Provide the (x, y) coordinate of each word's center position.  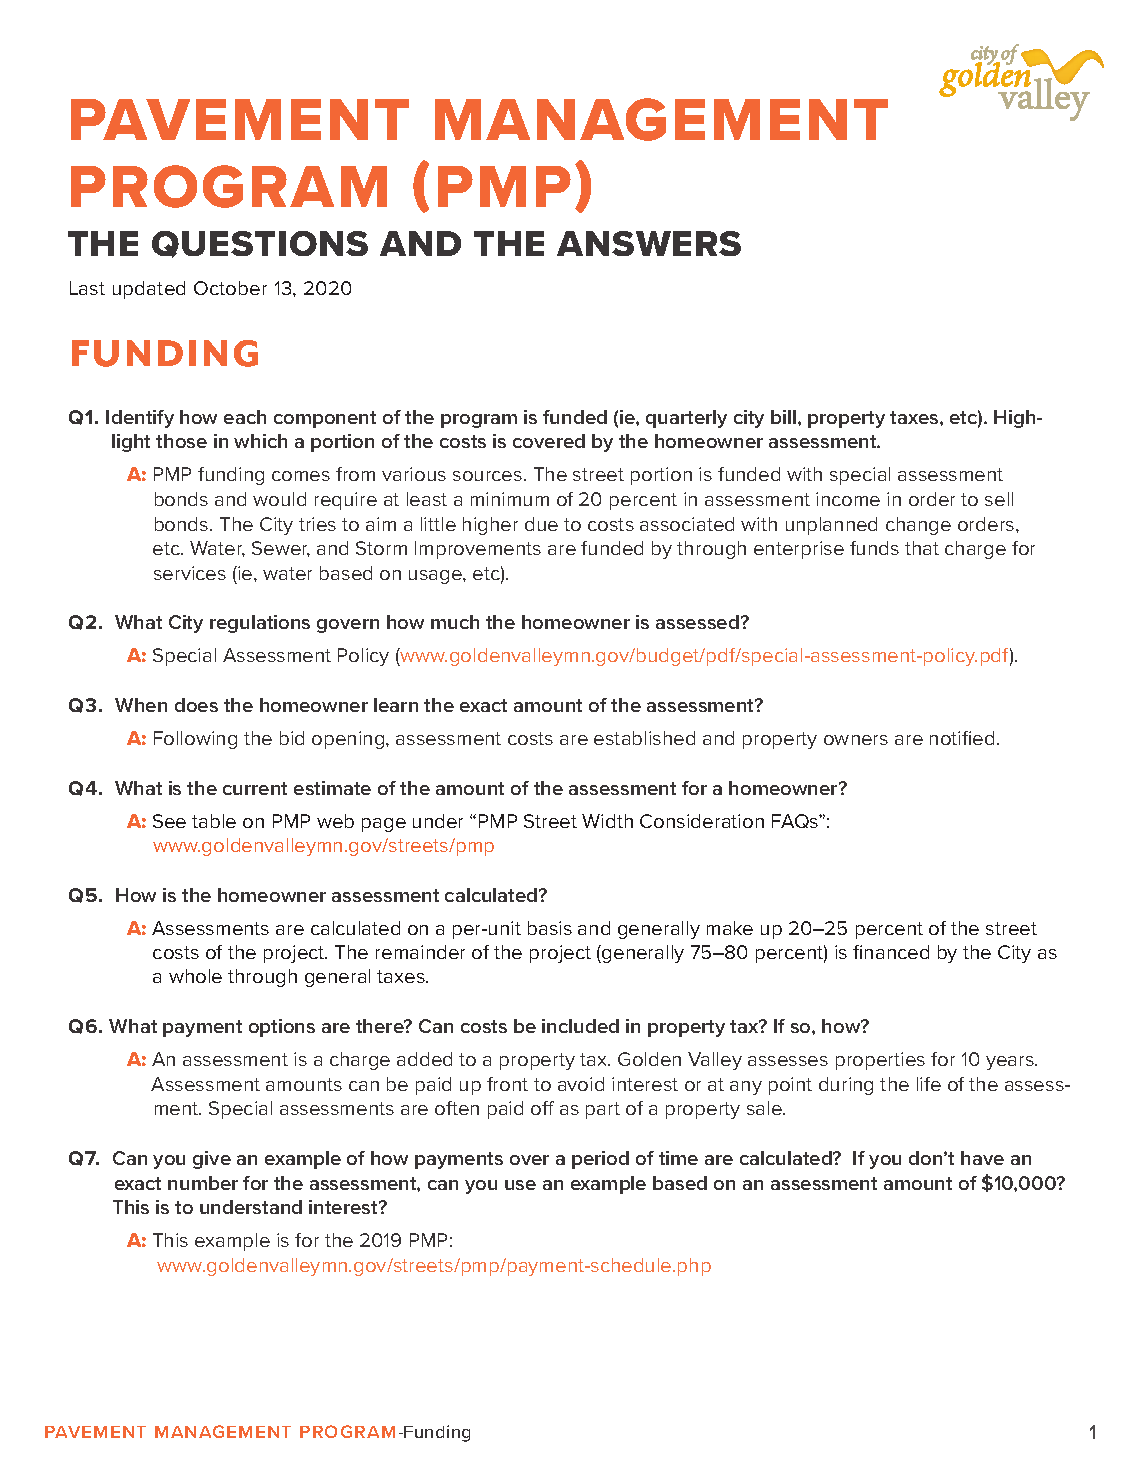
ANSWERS (649, 243)
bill (783, 417)
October (230, 288)
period (600, 1160)
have (982, 1158)
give (212, 1160)
